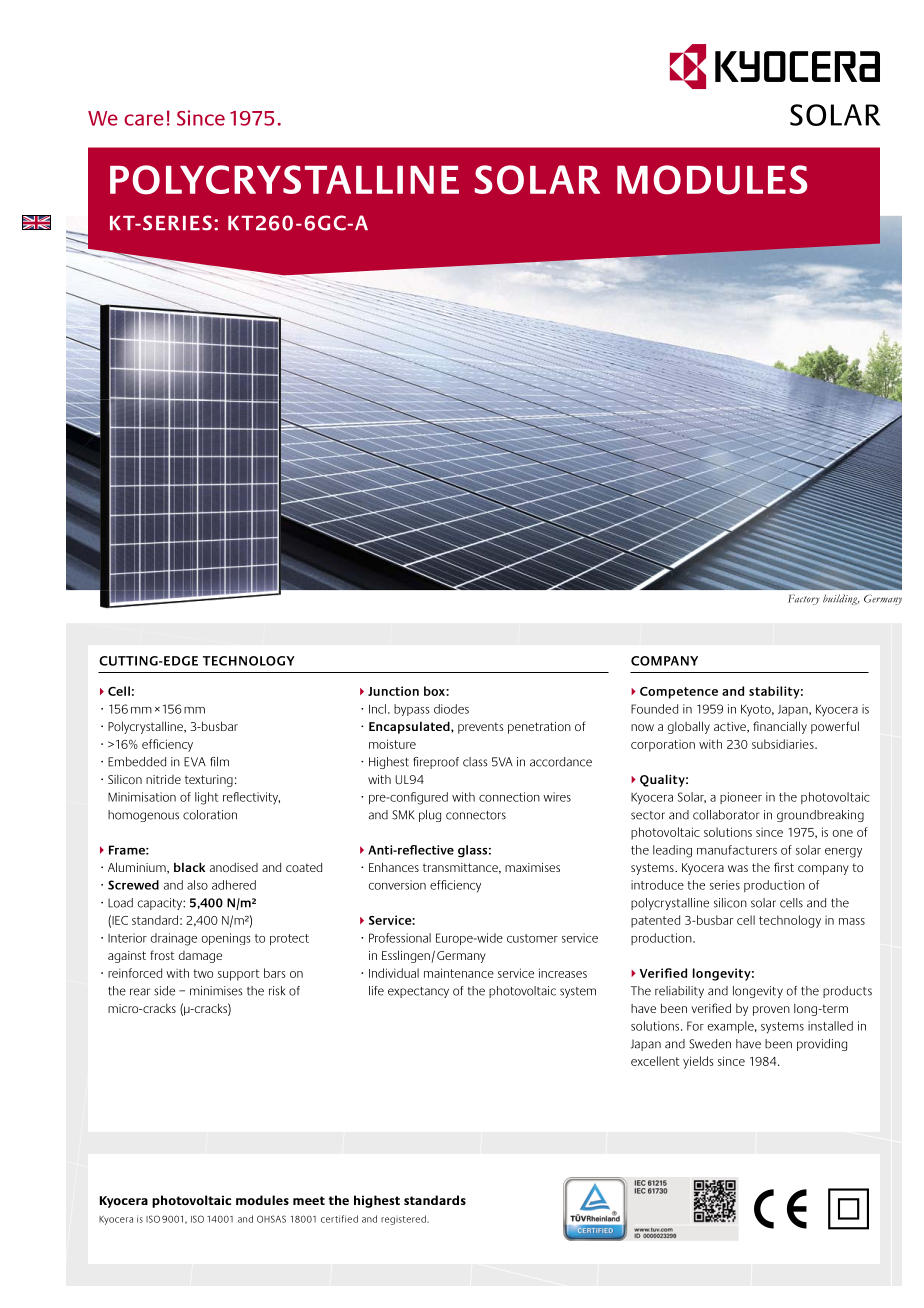 The image size is (924, 1308). What do you see at coordinates (451, 709) in the image?
I see `diodes` at bounding box center [451, 709].
